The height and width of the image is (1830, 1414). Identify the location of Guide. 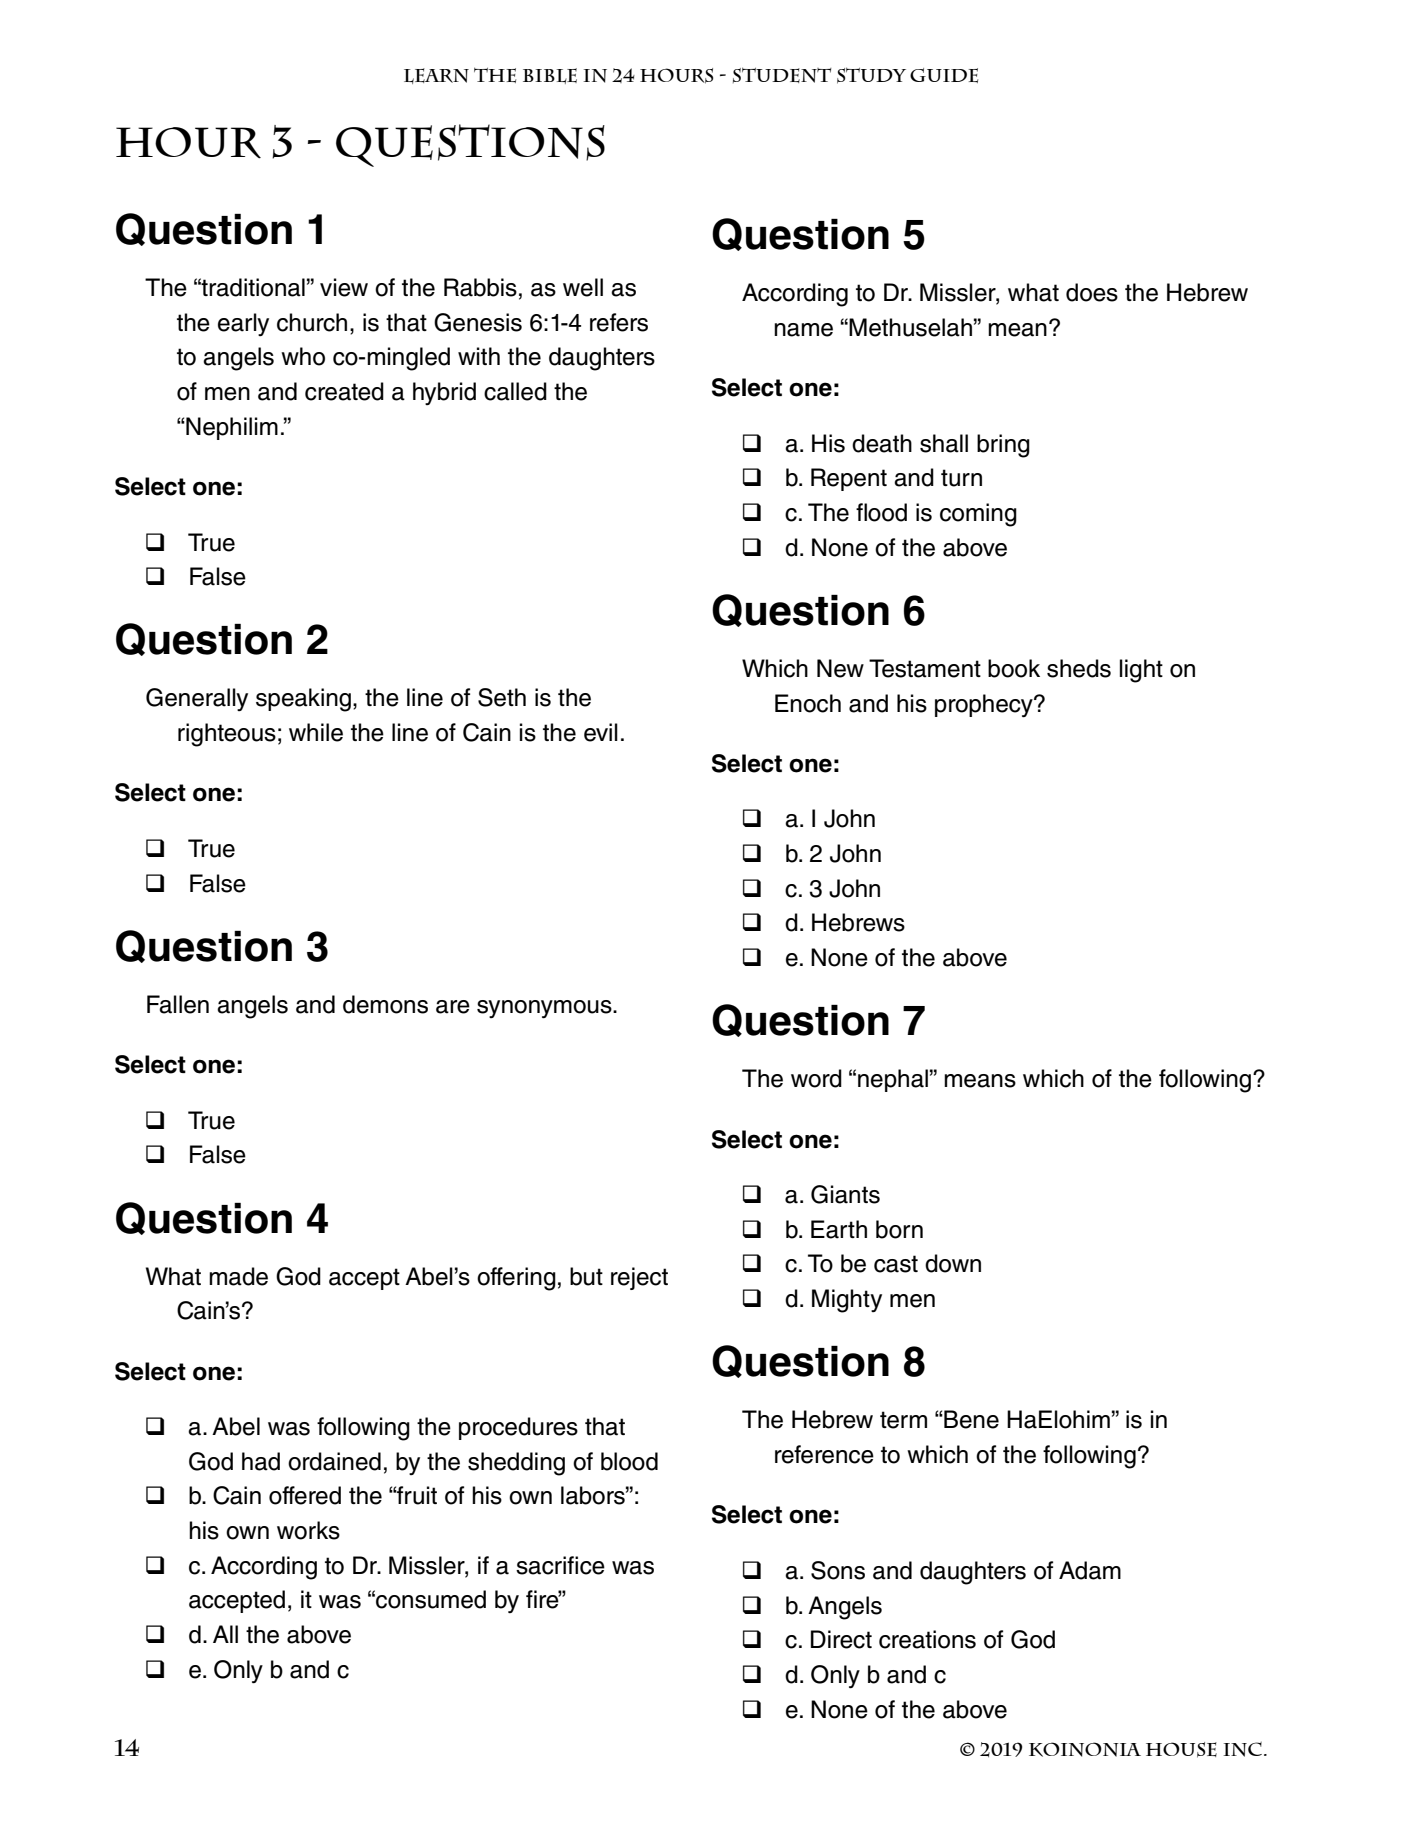
(944, 75).
